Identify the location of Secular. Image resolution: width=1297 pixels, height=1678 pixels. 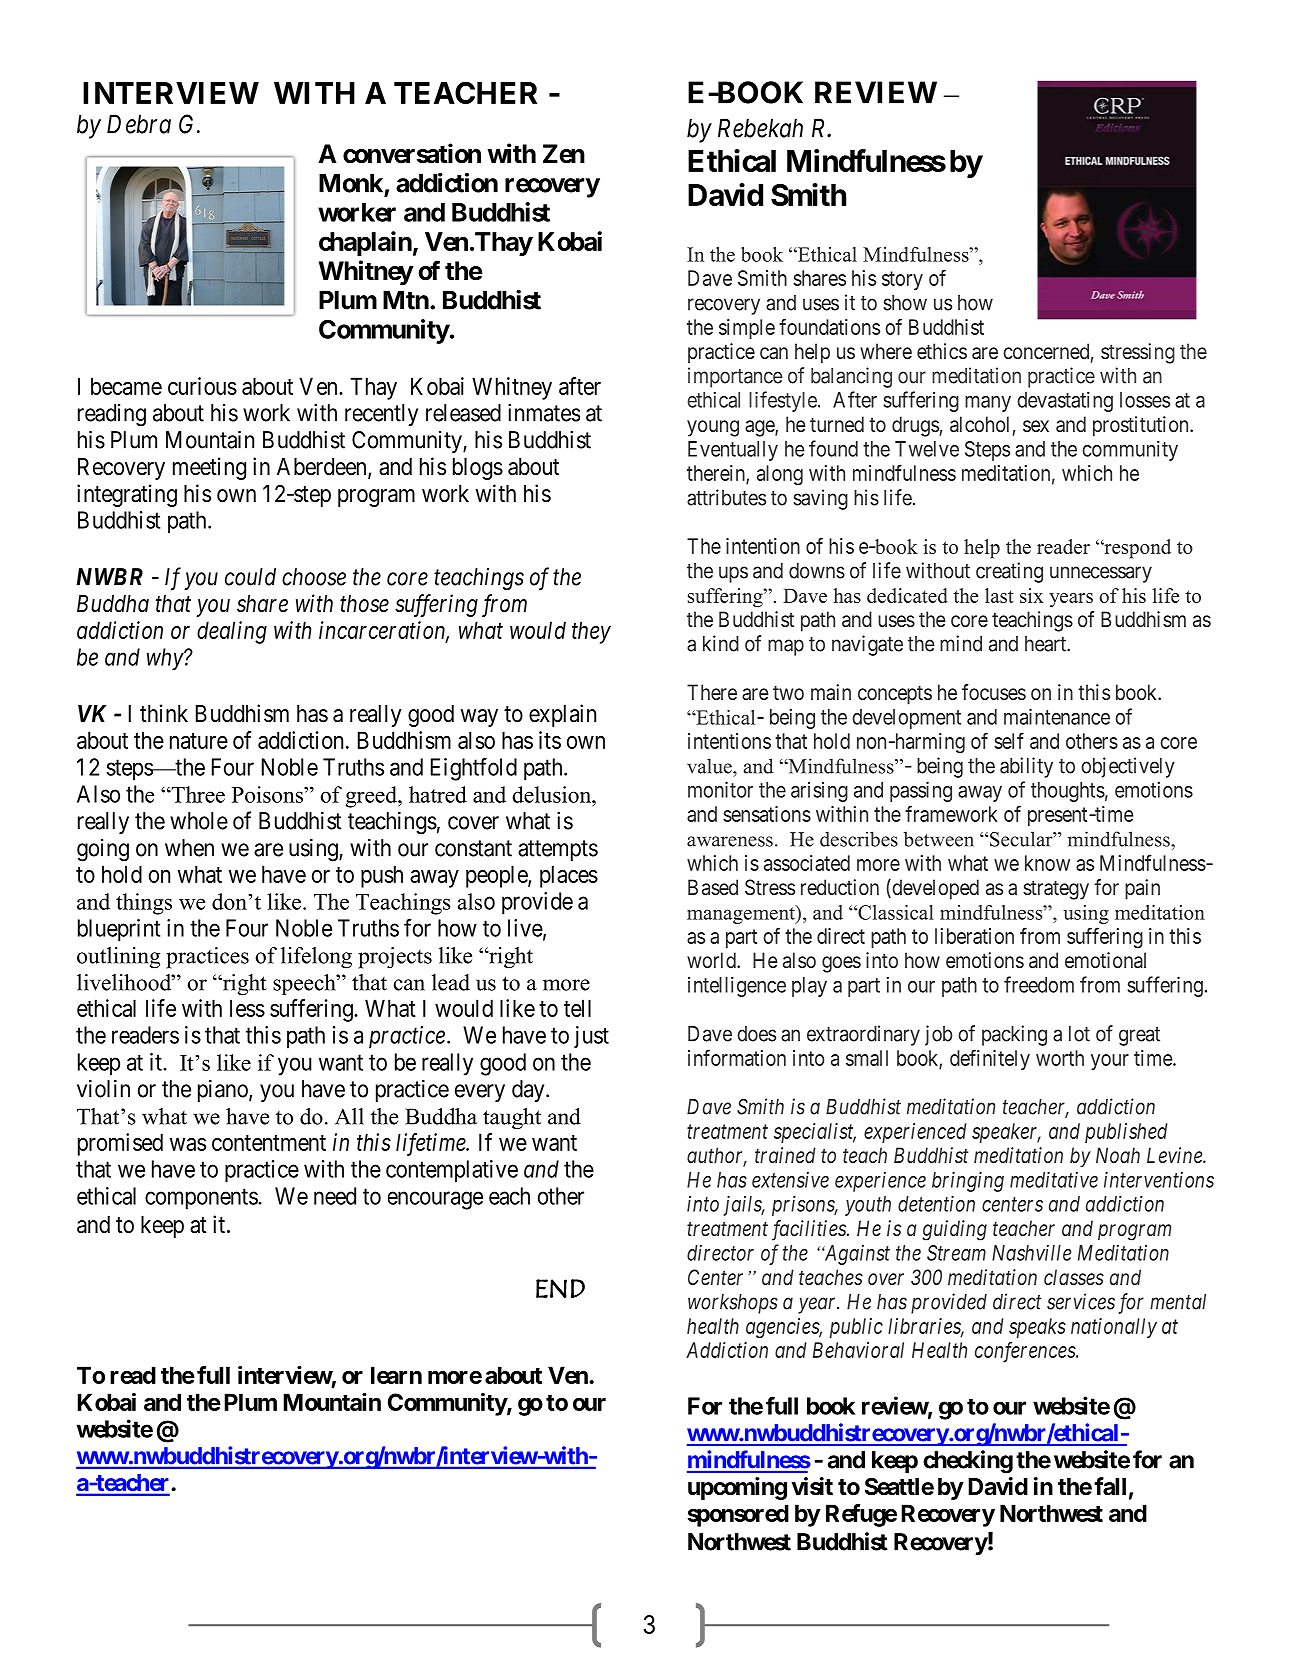
(1022, 839).
